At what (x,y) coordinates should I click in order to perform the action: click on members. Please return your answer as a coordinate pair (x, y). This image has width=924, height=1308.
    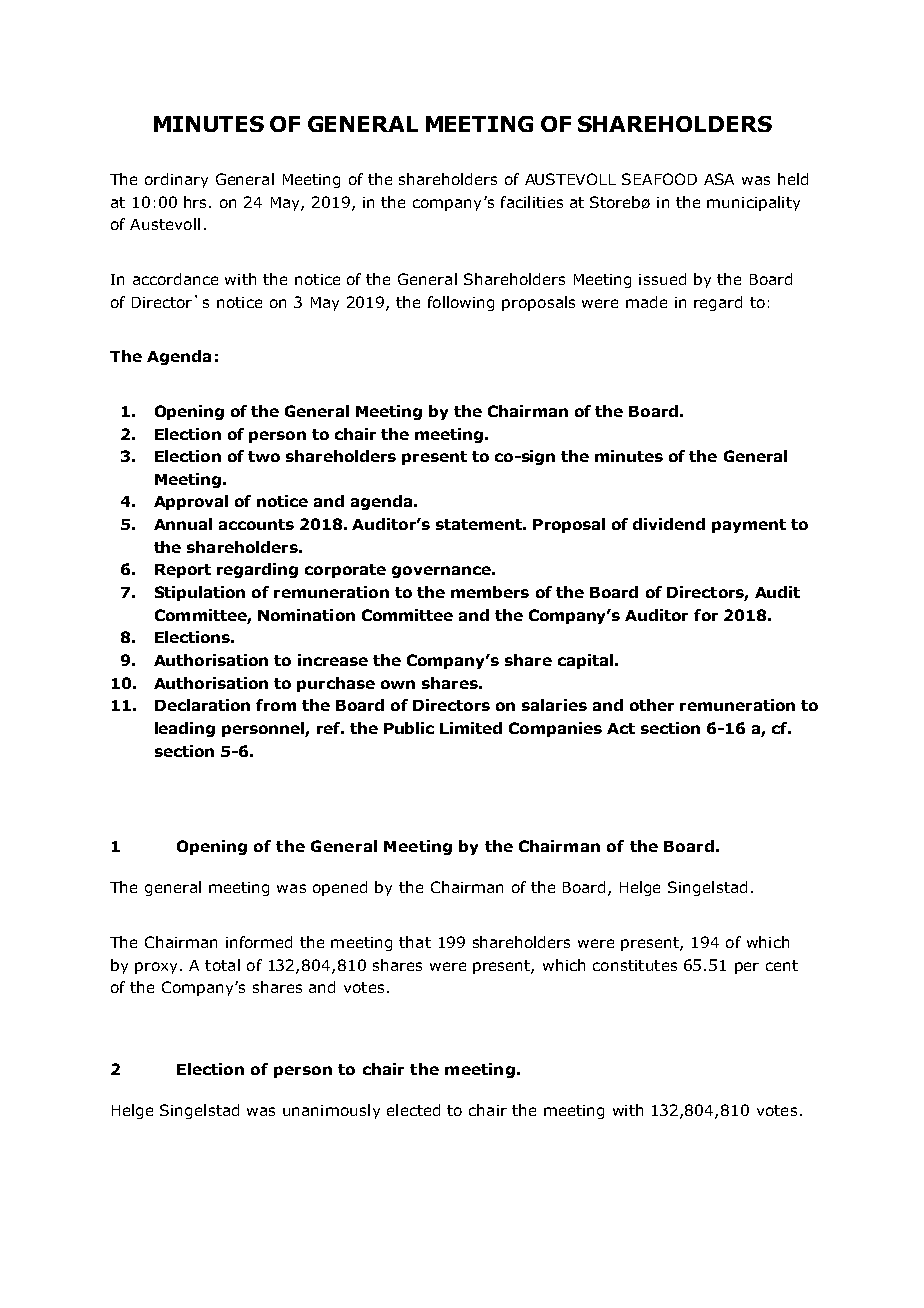
    Looking at the image, I should click on (490, 592).
